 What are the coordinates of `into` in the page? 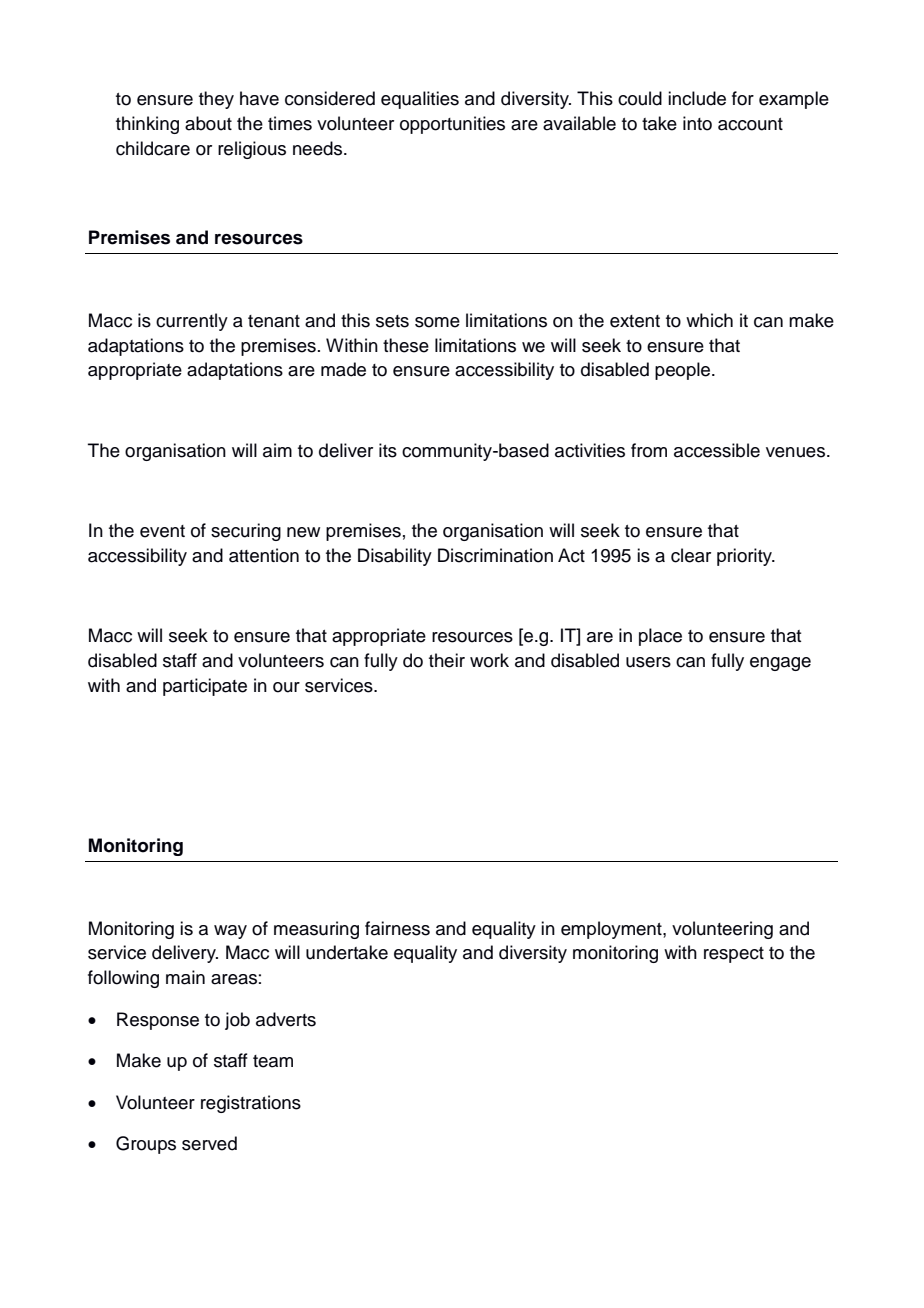 It's located at (697, 123).
